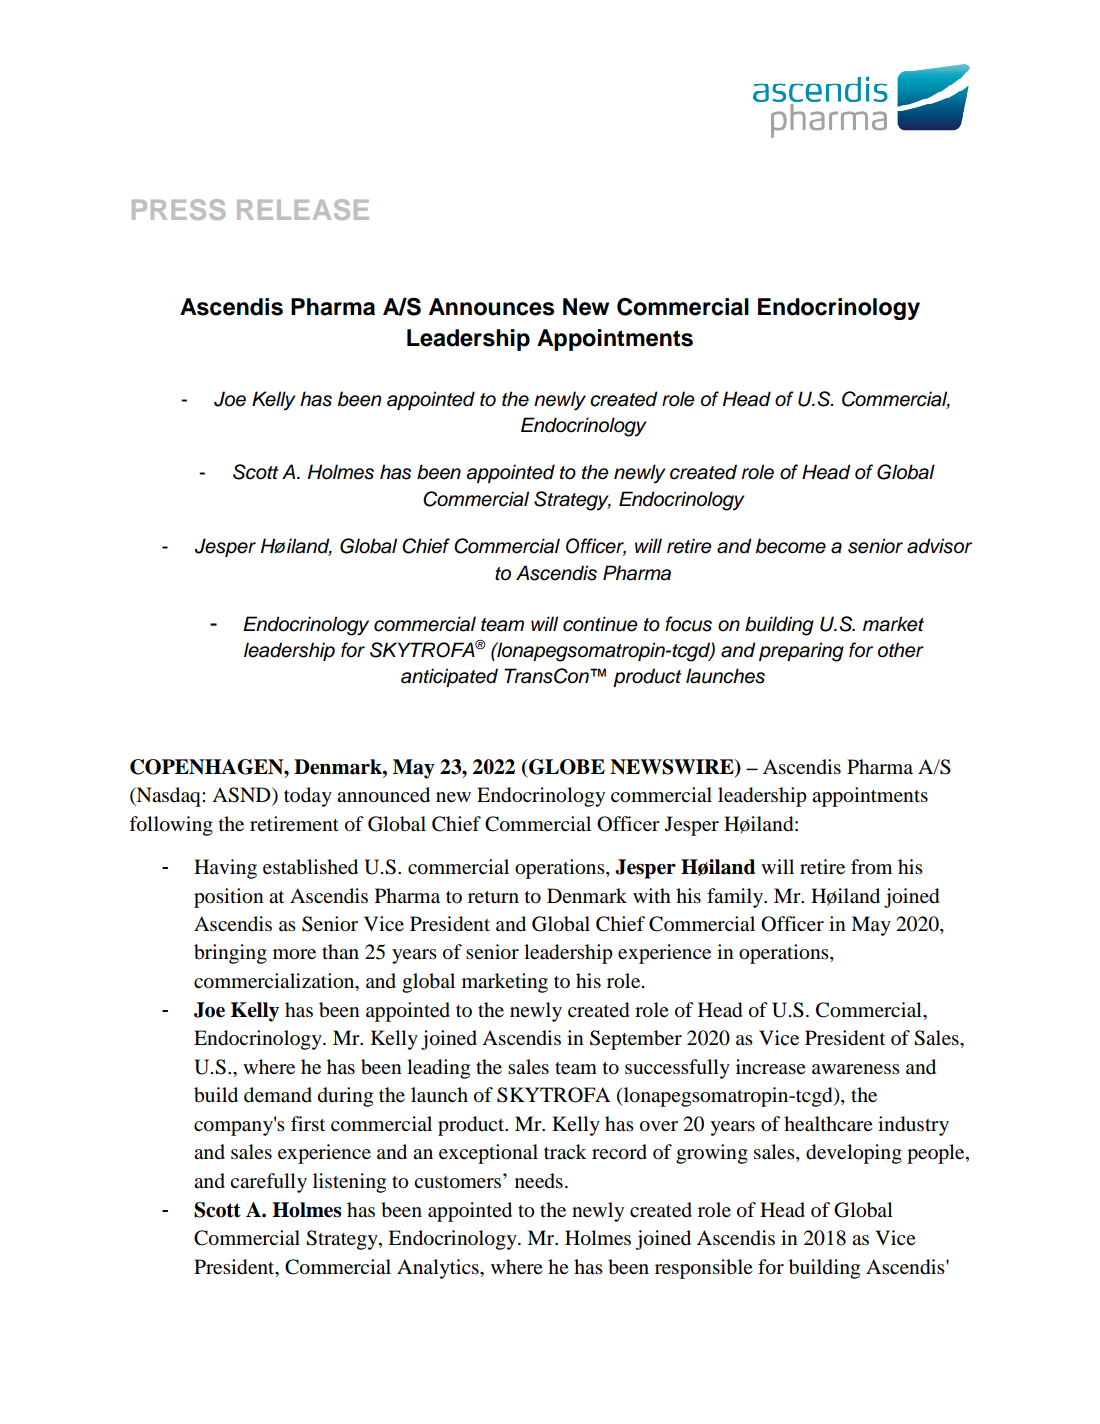 The width and height of the screenshot is (1100, 1424). I want to click on preparing, so click(801, 652).
